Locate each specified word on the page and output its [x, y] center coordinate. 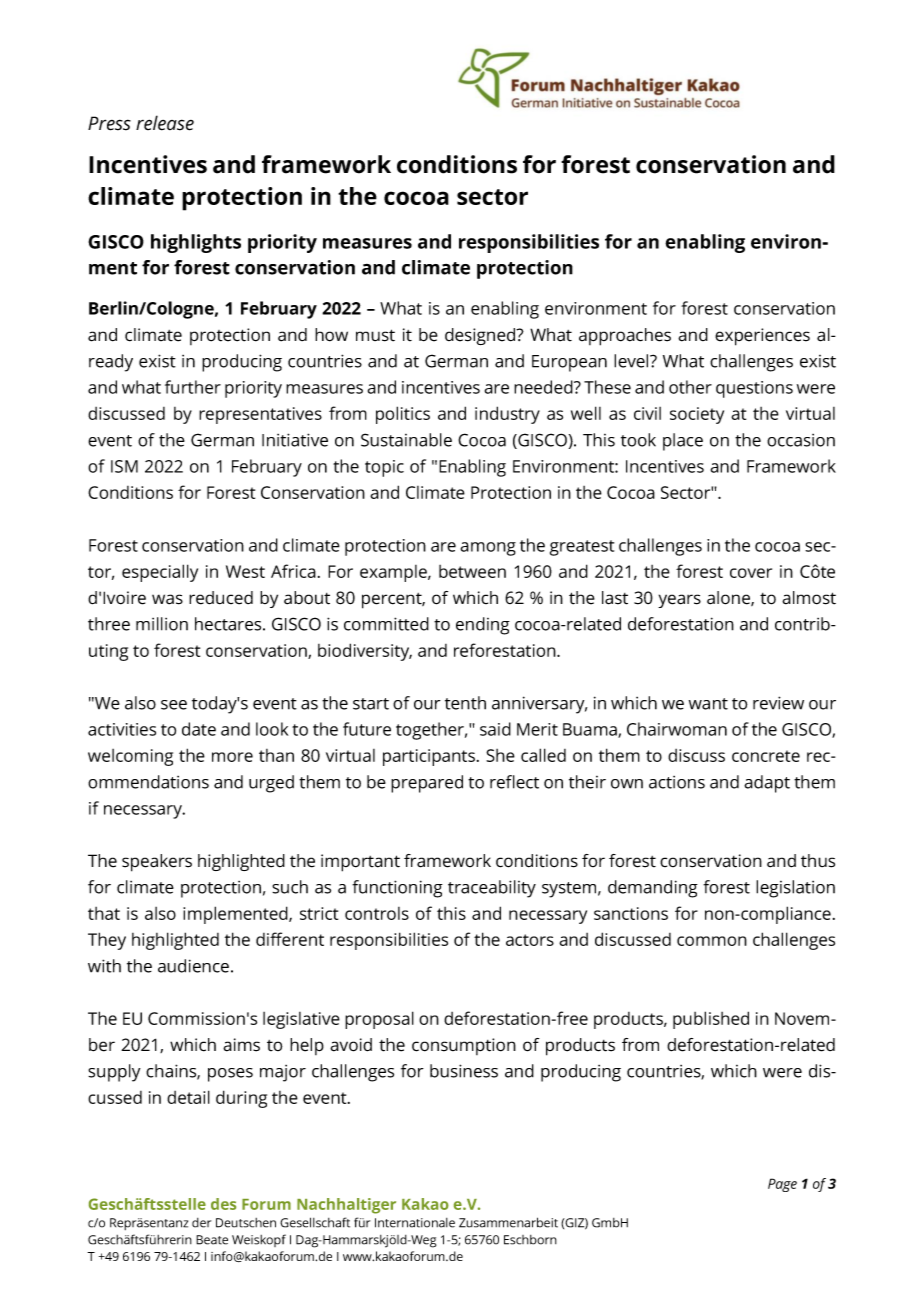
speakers [157, 863]
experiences [762, 337]
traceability [492, 889]
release [165, 123]
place [683, 442]
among [488, 549]
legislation [795, 889]
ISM [124, 466]
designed [481, 336]
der [201, 1223]
